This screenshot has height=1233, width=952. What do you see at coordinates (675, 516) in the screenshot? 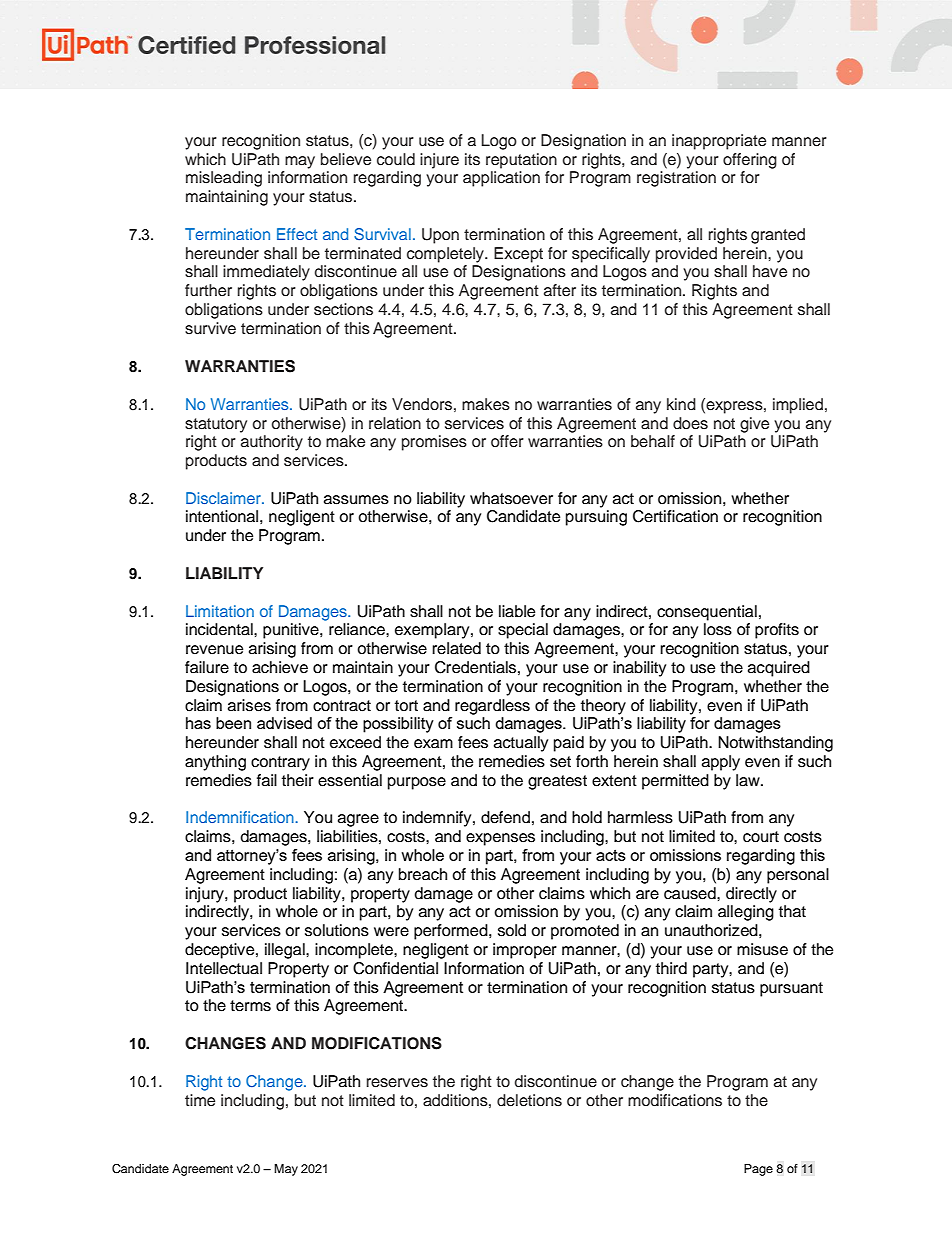
I see `Certification` at bounding box center [675, 516].
